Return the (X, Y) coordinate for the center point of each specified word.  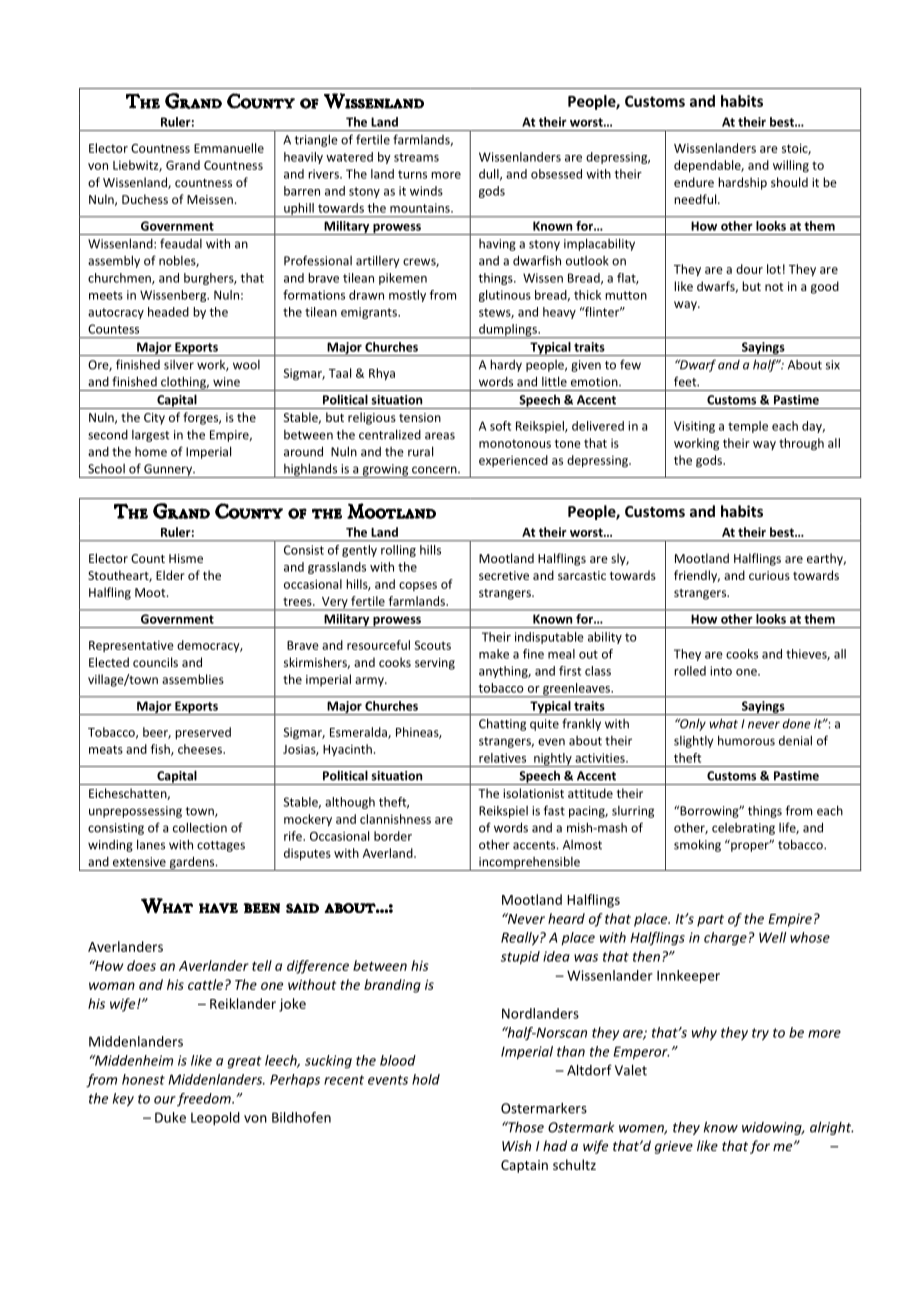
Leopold (215, 1119)
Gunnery (168, 471)
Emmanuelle (229, 148)
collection (200, 827)
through (801, 444)
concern (435, 470)
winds (426, 191)
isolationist (533, 793)
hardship (742, 183)
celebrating (743, 829)
